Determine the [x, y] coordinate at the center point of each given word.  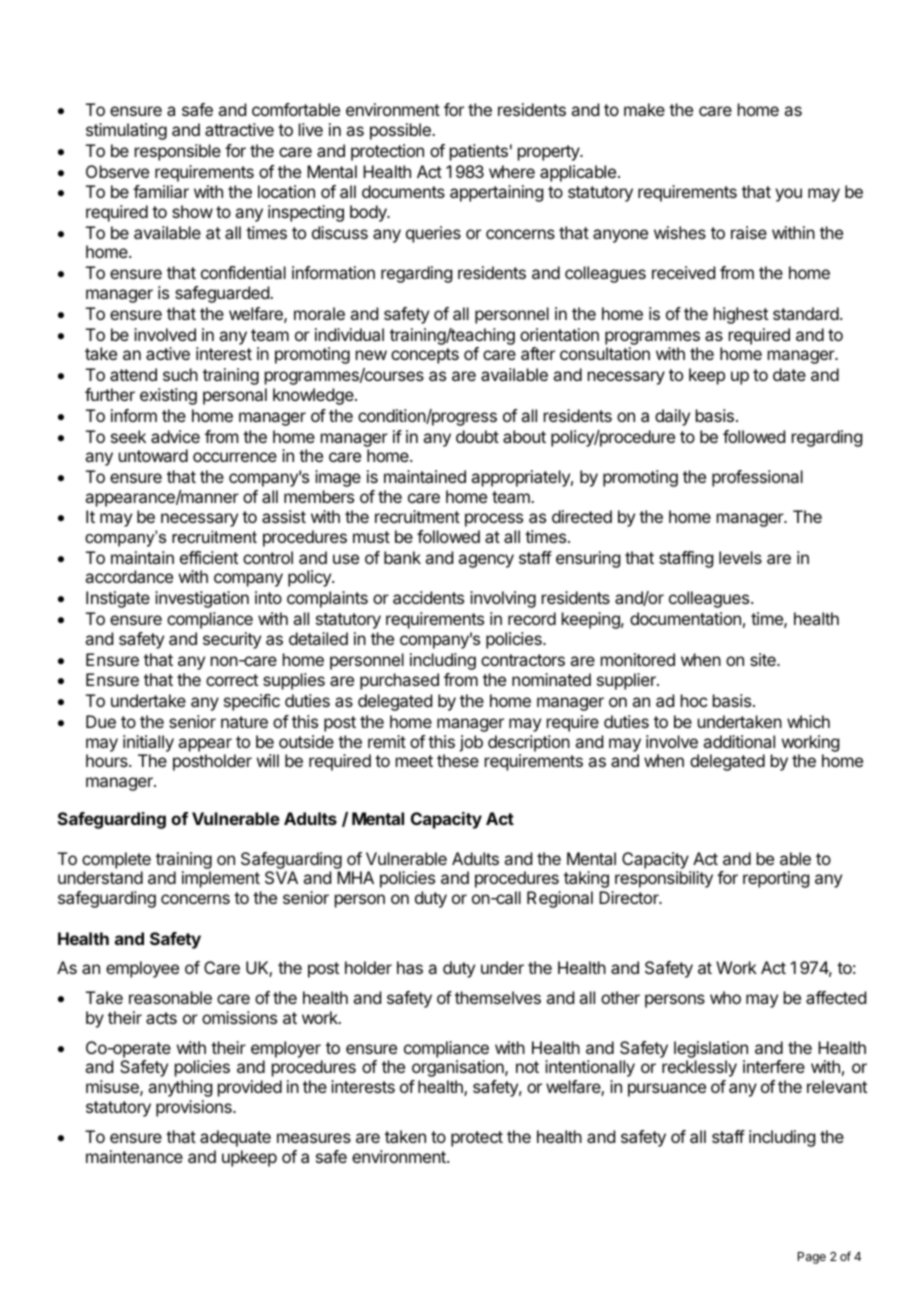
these [458, 760]
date [789, 374]
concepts [425, 356]
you [788, 195]
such [180, 374]
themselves [498, 997]
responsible [178, 152]
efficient [209, 557]
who [725, 997]
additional [739, 741]
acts [161, 1018]
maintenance [134, 1156]
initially [148, 743]
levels [740, 557]
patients [479, 152]
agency [486, 561]
